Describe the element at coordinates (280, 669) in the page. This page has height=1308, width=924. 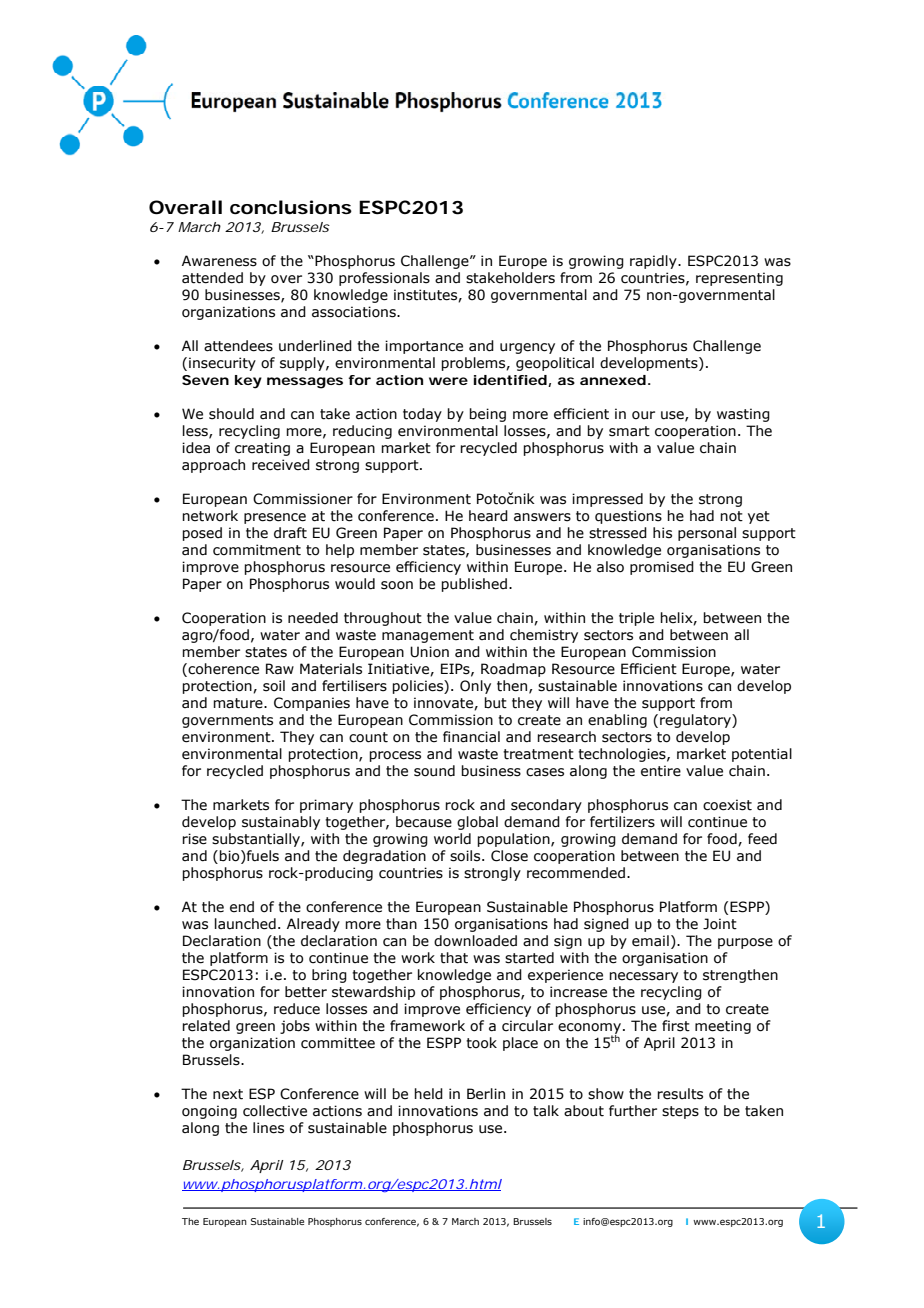
I see `Raw` at that location.
